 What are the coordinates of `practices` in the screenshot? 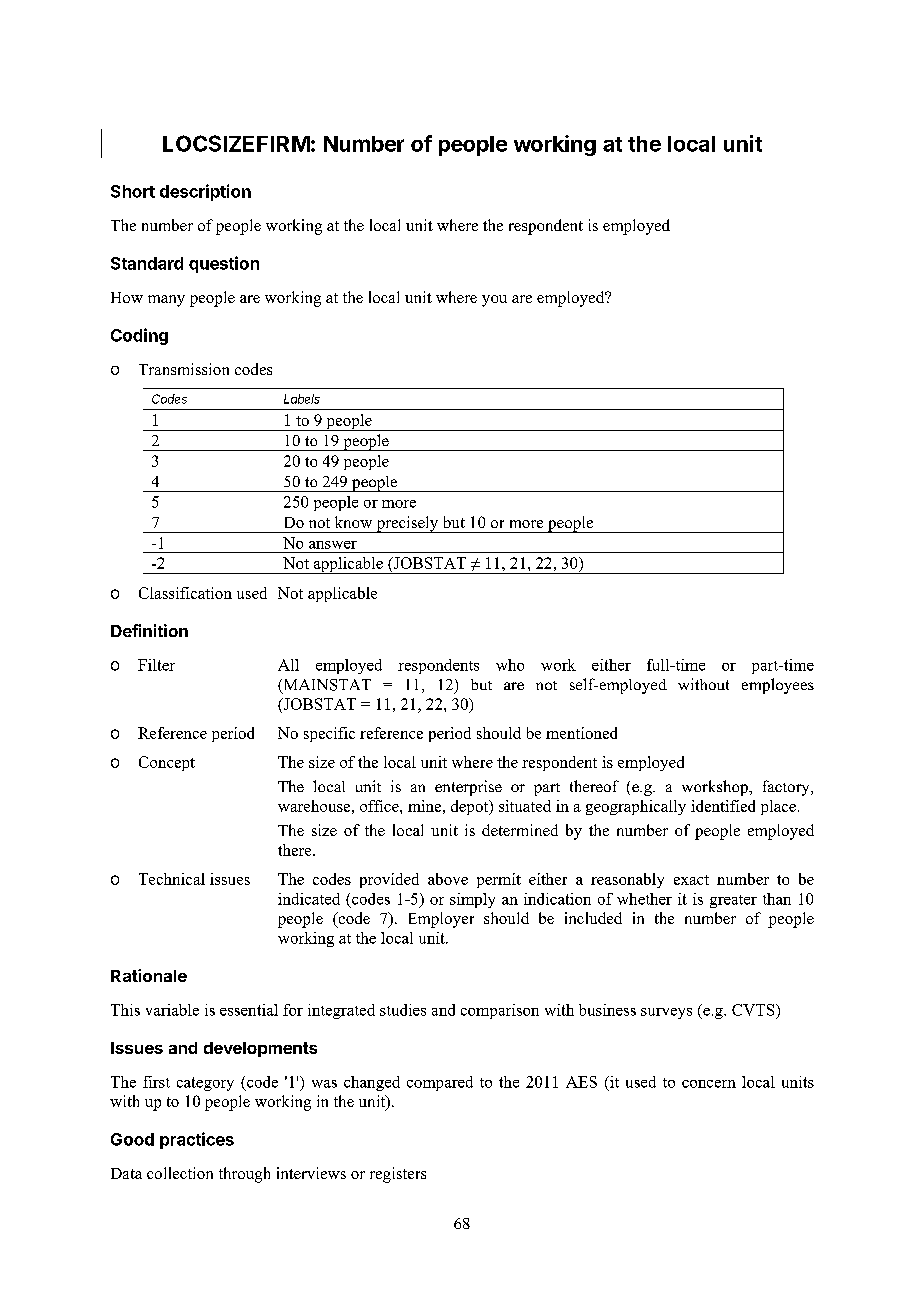 It's located at (197, 1140).
